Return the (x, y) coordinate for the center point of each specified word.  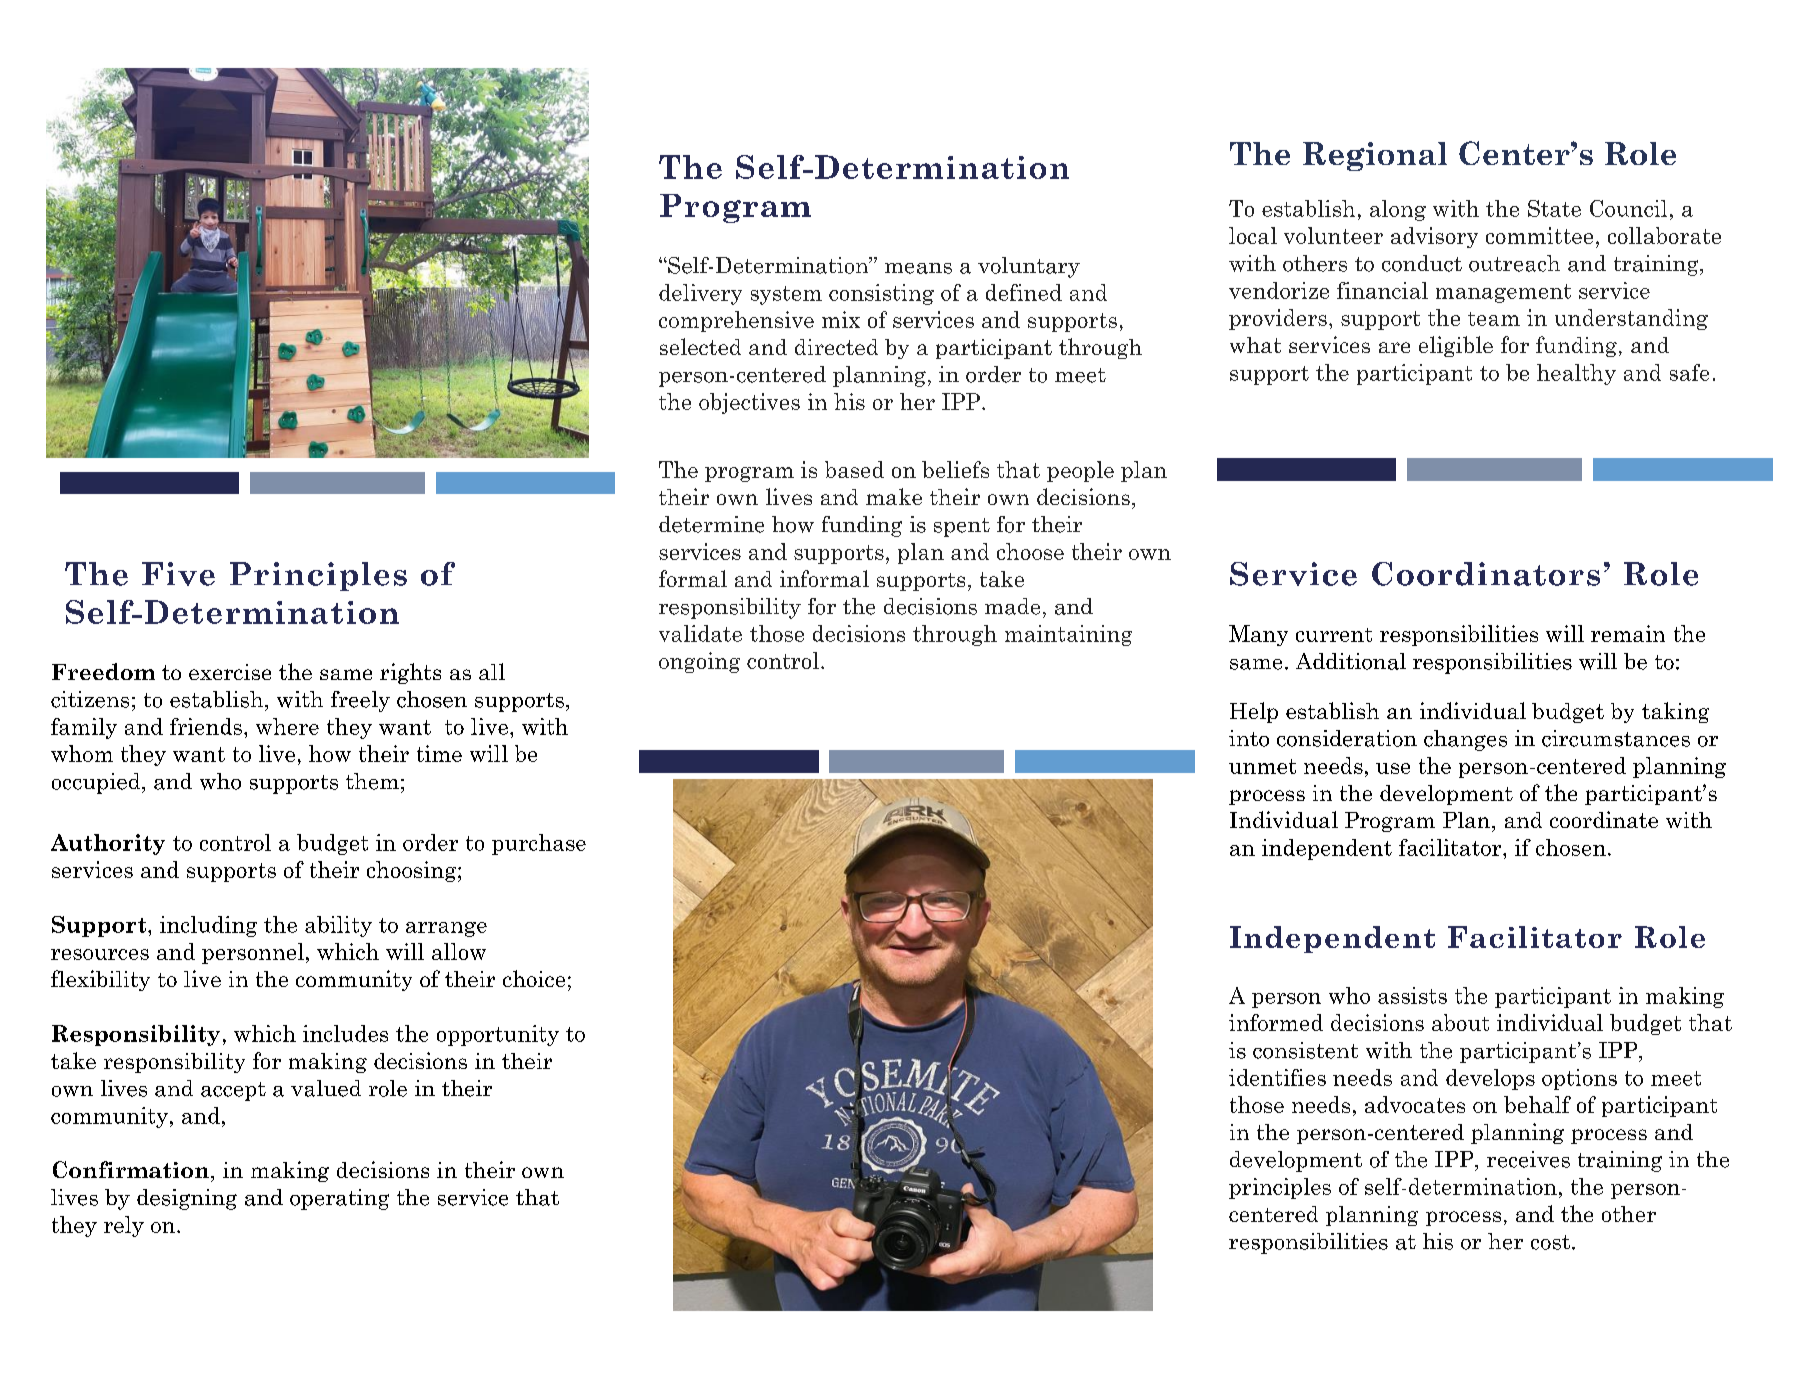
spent (962, 527)
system (786, 295)
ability (338, 926)
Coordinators (1486, 574)
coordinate (1604, 819)
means (918, 268)
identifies (1277, 1077)
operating (339, 1199)
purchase (539, 844)
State (1554, 208)
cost (1552, 1242)
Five (178, 574)
